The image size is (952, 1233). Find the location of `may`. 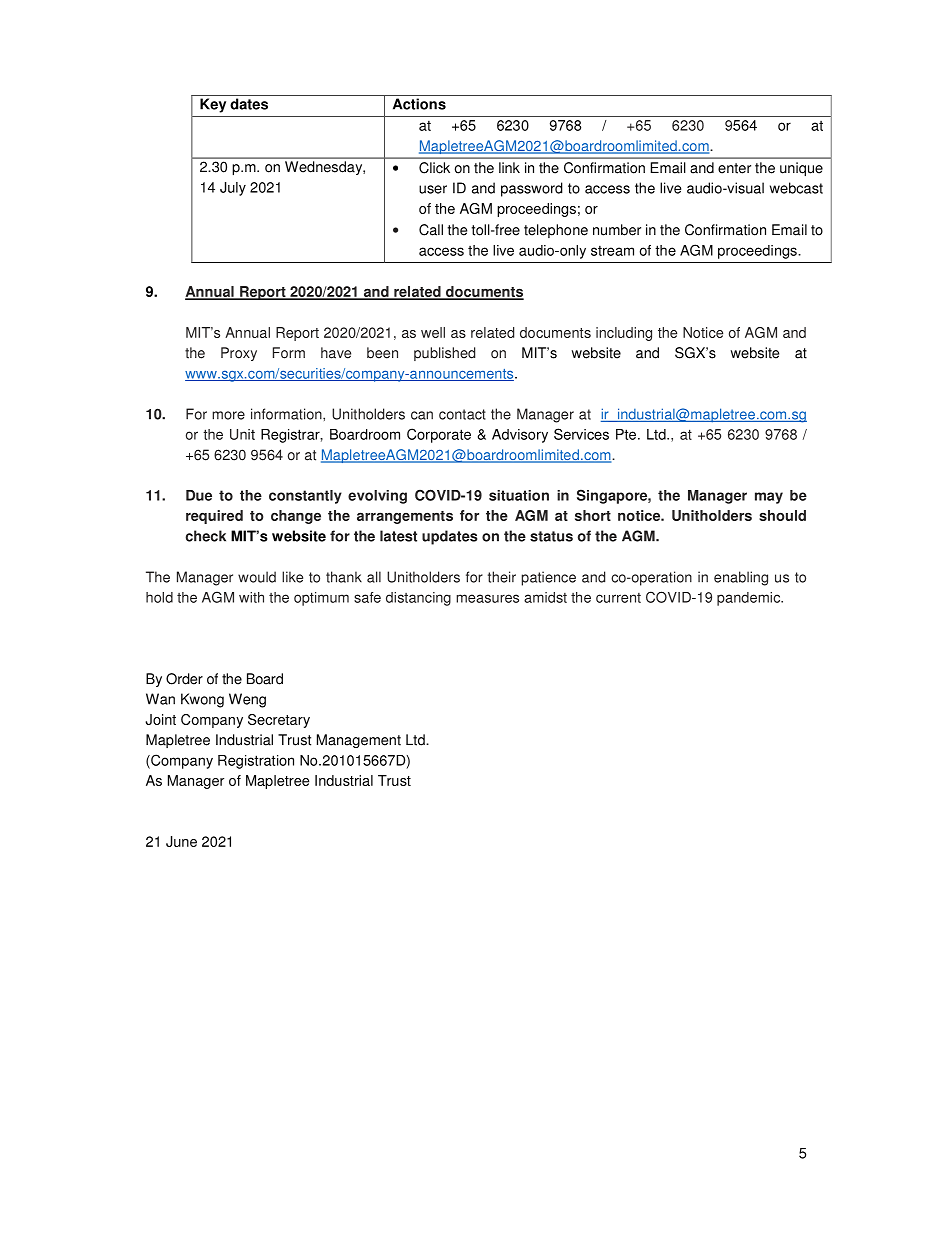

may is located at coordinates (769, 498).
